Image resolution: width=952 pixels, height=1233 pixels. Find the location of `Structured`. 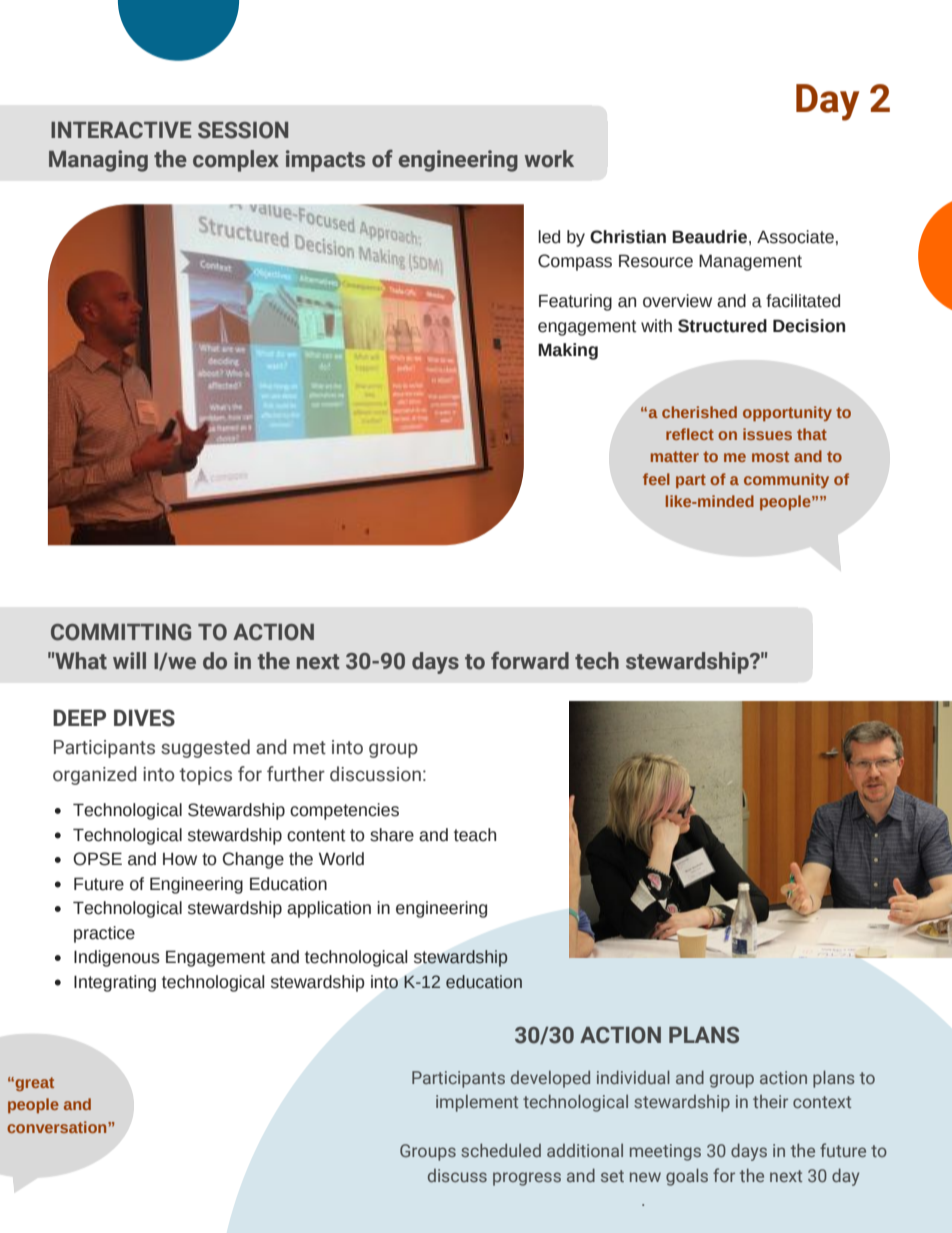

Structured is located at coordinates (722, 326).
